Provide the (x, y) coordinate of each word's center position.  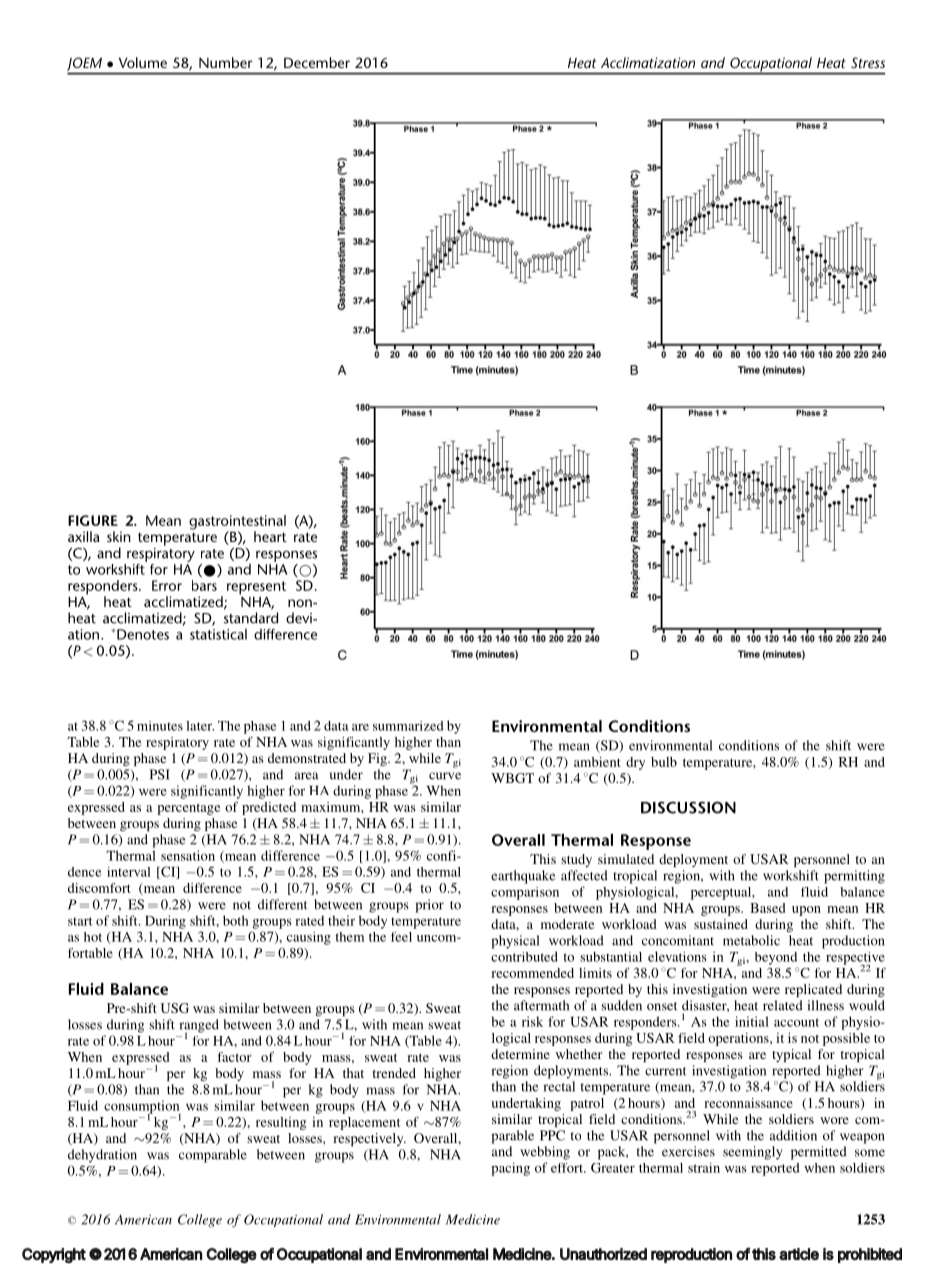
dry (635, 763)
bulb (664, 762)
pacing (510, 1169)
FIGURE (93, 520)
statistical (218, 634)
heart (270, 536)
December (317, 62)
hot (93, 937)
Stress (868, 62)
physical (515, 942)
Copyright (54, 1255)
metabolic (751, 940)
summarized (408, 726)
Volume (143, 62)
